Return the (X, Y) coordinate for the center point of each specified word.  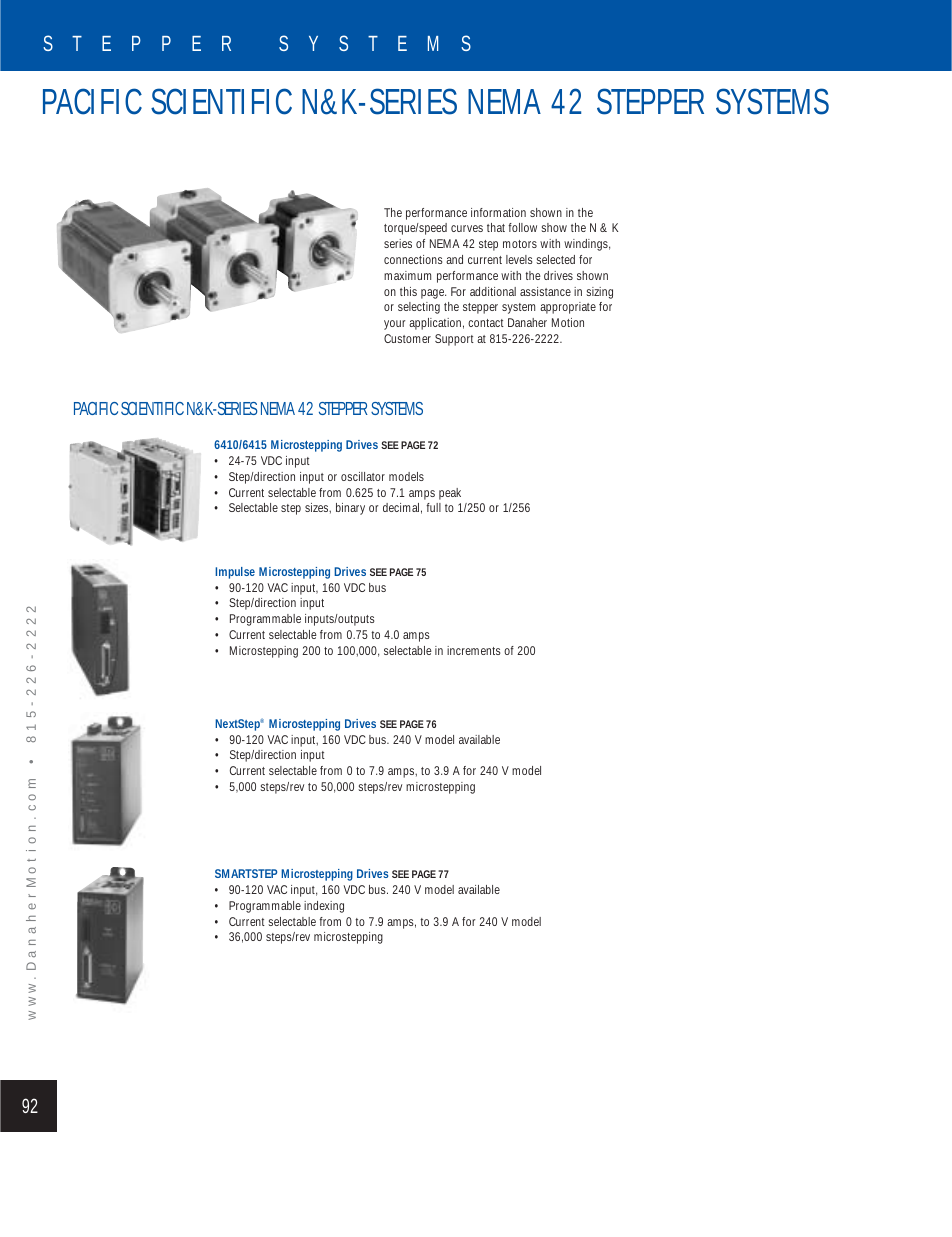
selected (555, 259)
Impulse (235, 573)
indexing (324, 907)
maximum (407, 275)
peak (450, 494)
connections (413, 259)
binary (350, 509)
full (433, 507)
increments (474, 650)
